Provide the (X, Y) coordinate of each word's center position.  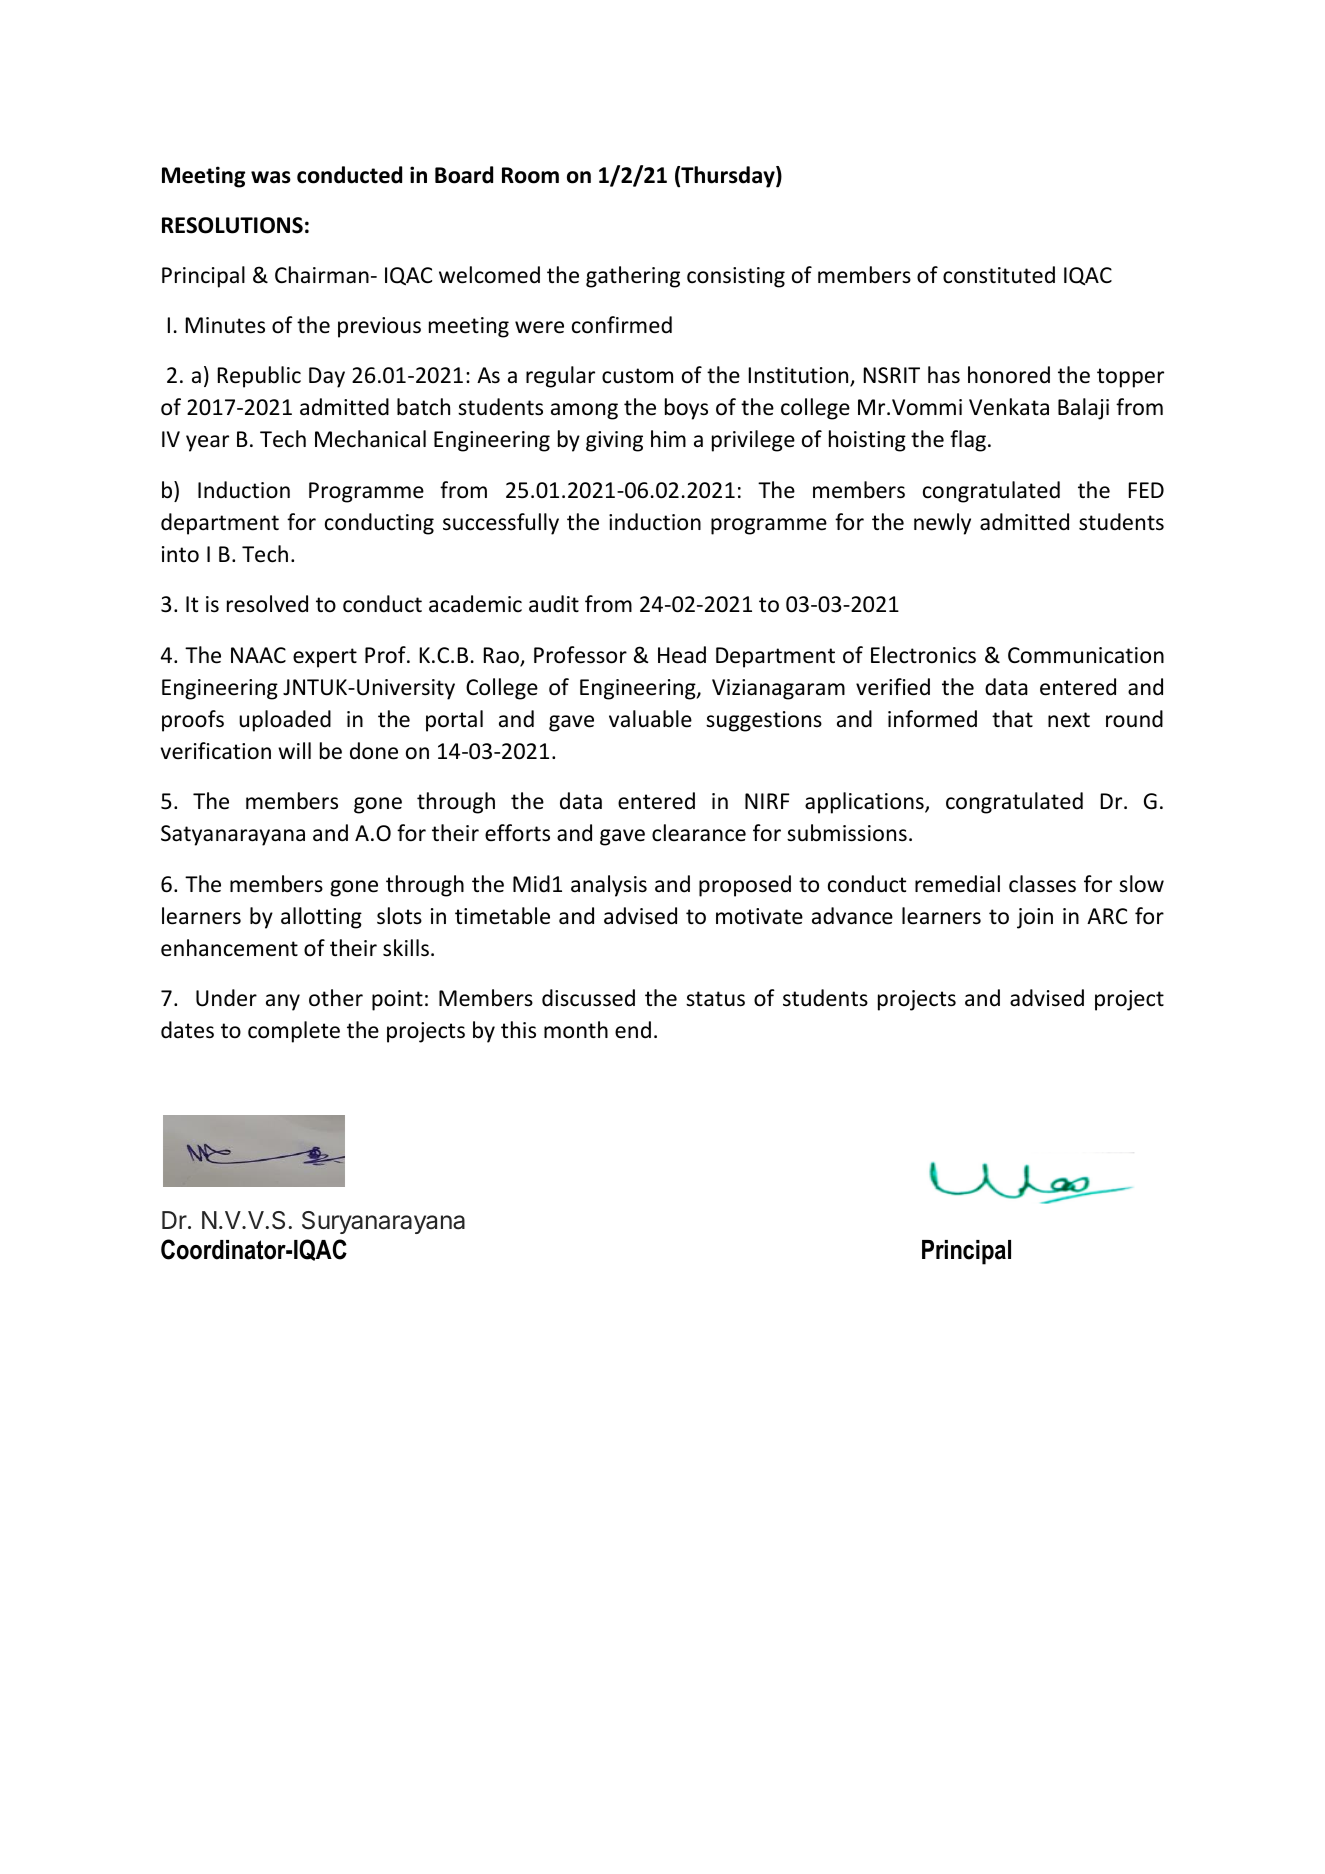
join (1035, 918)
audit (554, 604)
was (271, 177)
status (715, 999)
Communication (1086, 655)
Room (530, 175)
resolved (267, 604)
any (283, 1002)
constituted (999, 275)
